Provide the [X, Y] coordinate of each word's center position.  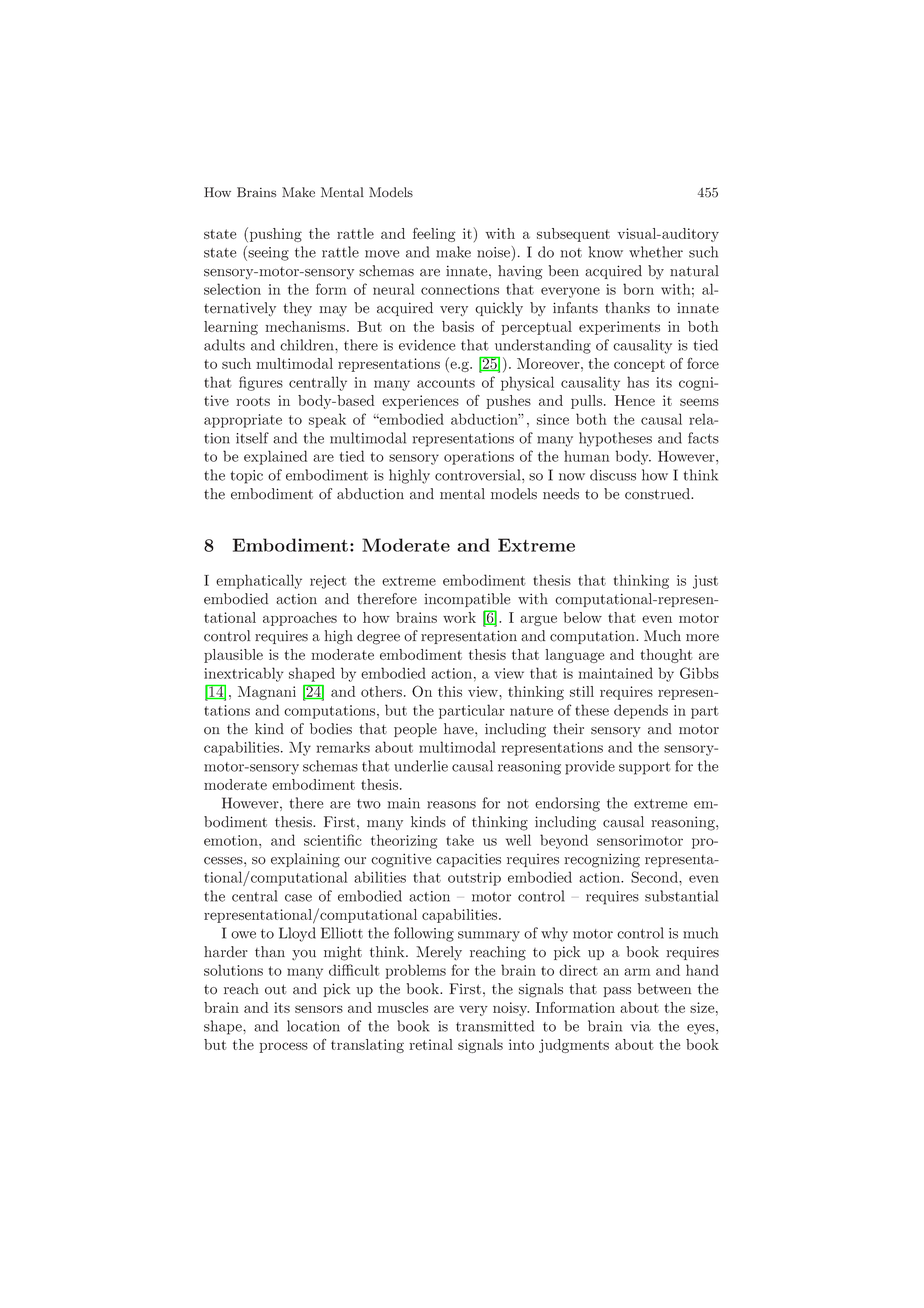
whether [656, 252]
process [283, 1047]
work [459, 617]
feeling [434, 235]
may [333, 311]
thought [666, 656]
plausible [233, 656]
